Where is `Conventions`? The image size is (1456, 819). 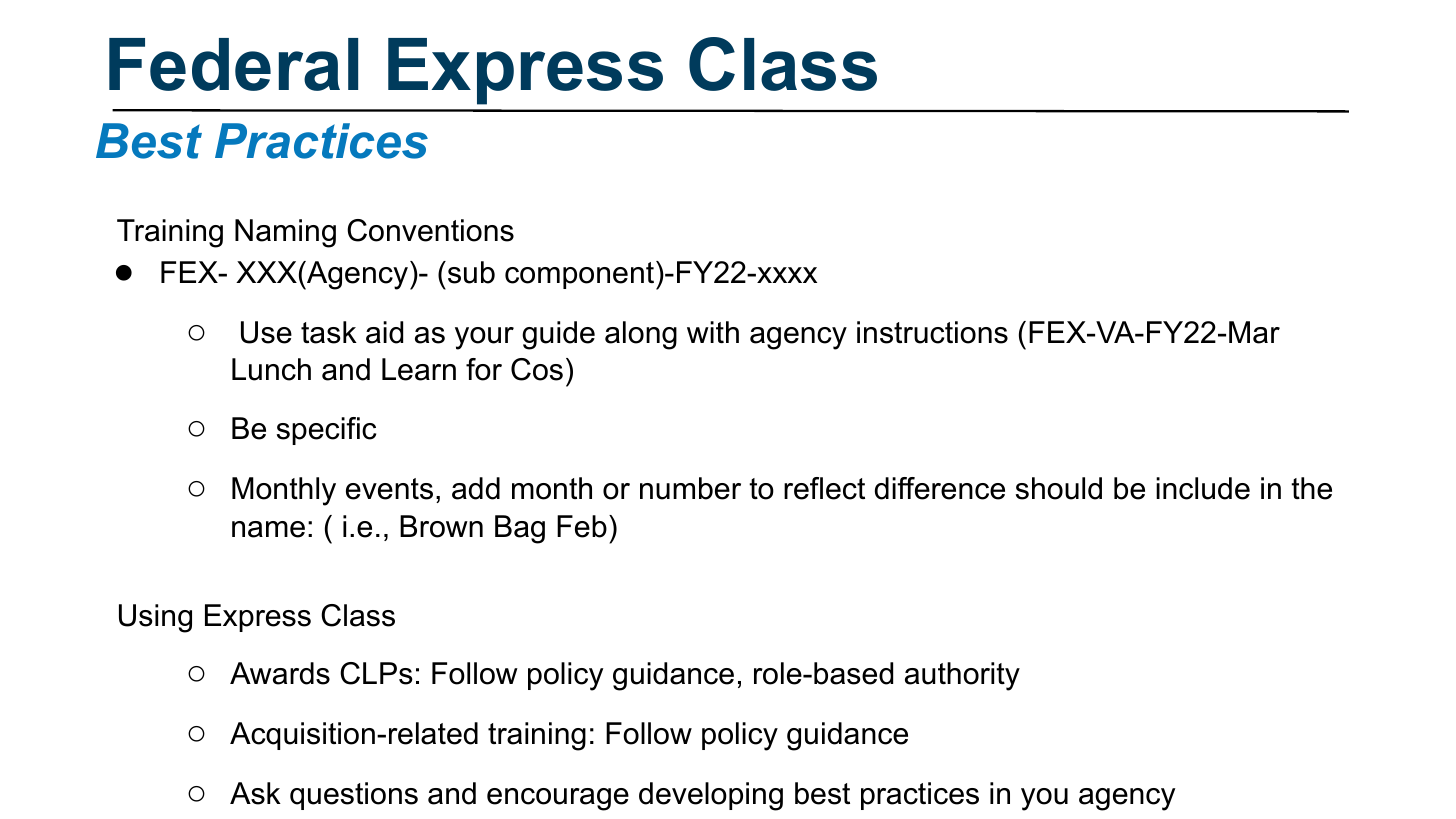
Conventions is located at coordinates (430, 230).
